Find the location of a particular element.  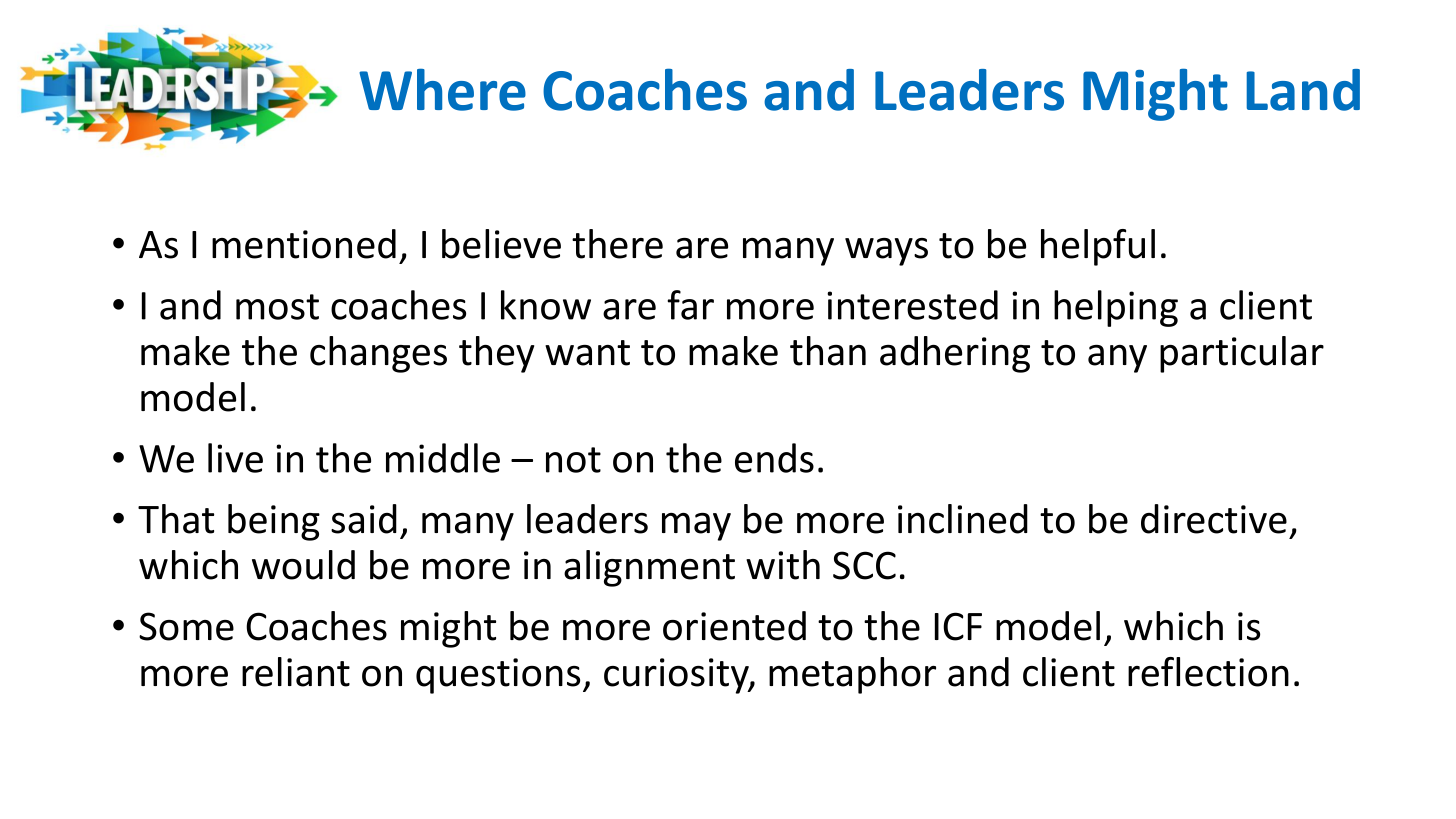

than is located at coordinates (828, 351).
